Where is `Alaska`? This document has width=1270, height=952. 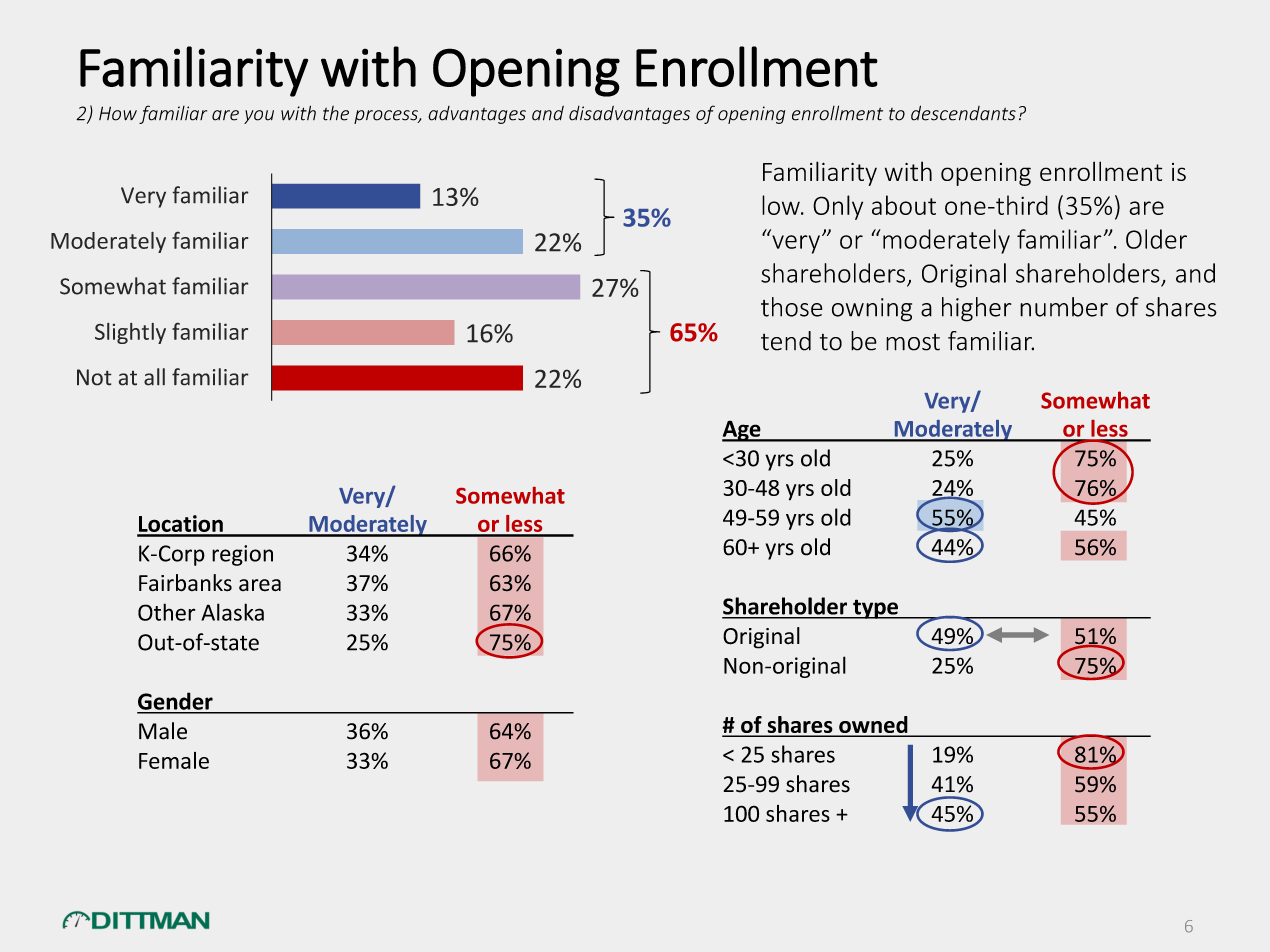 Alaska is located at coordinates (232, 612).
